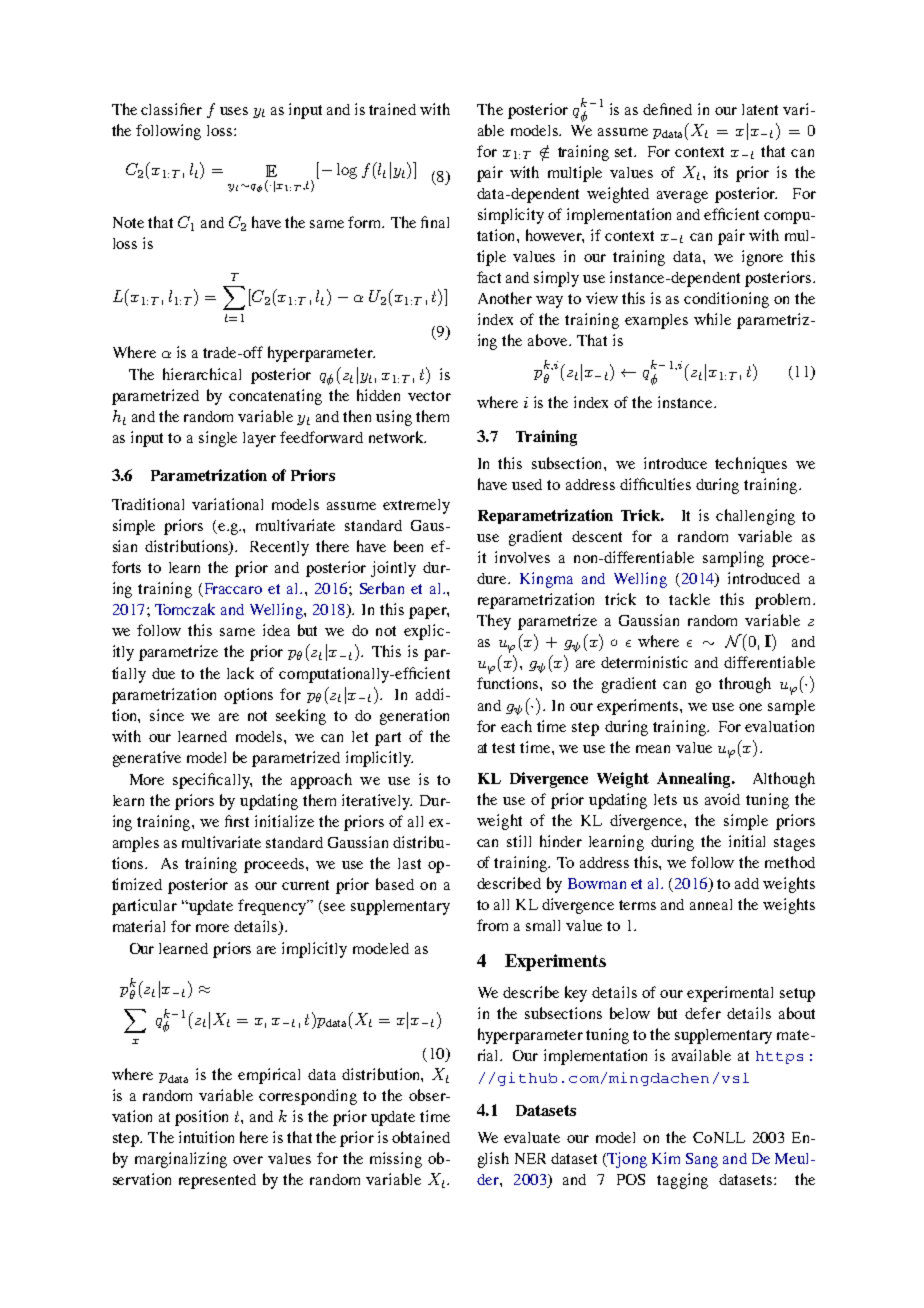  Describe the element at coordinates (240, 673) in the screenshot. I see `lack` at that location.
